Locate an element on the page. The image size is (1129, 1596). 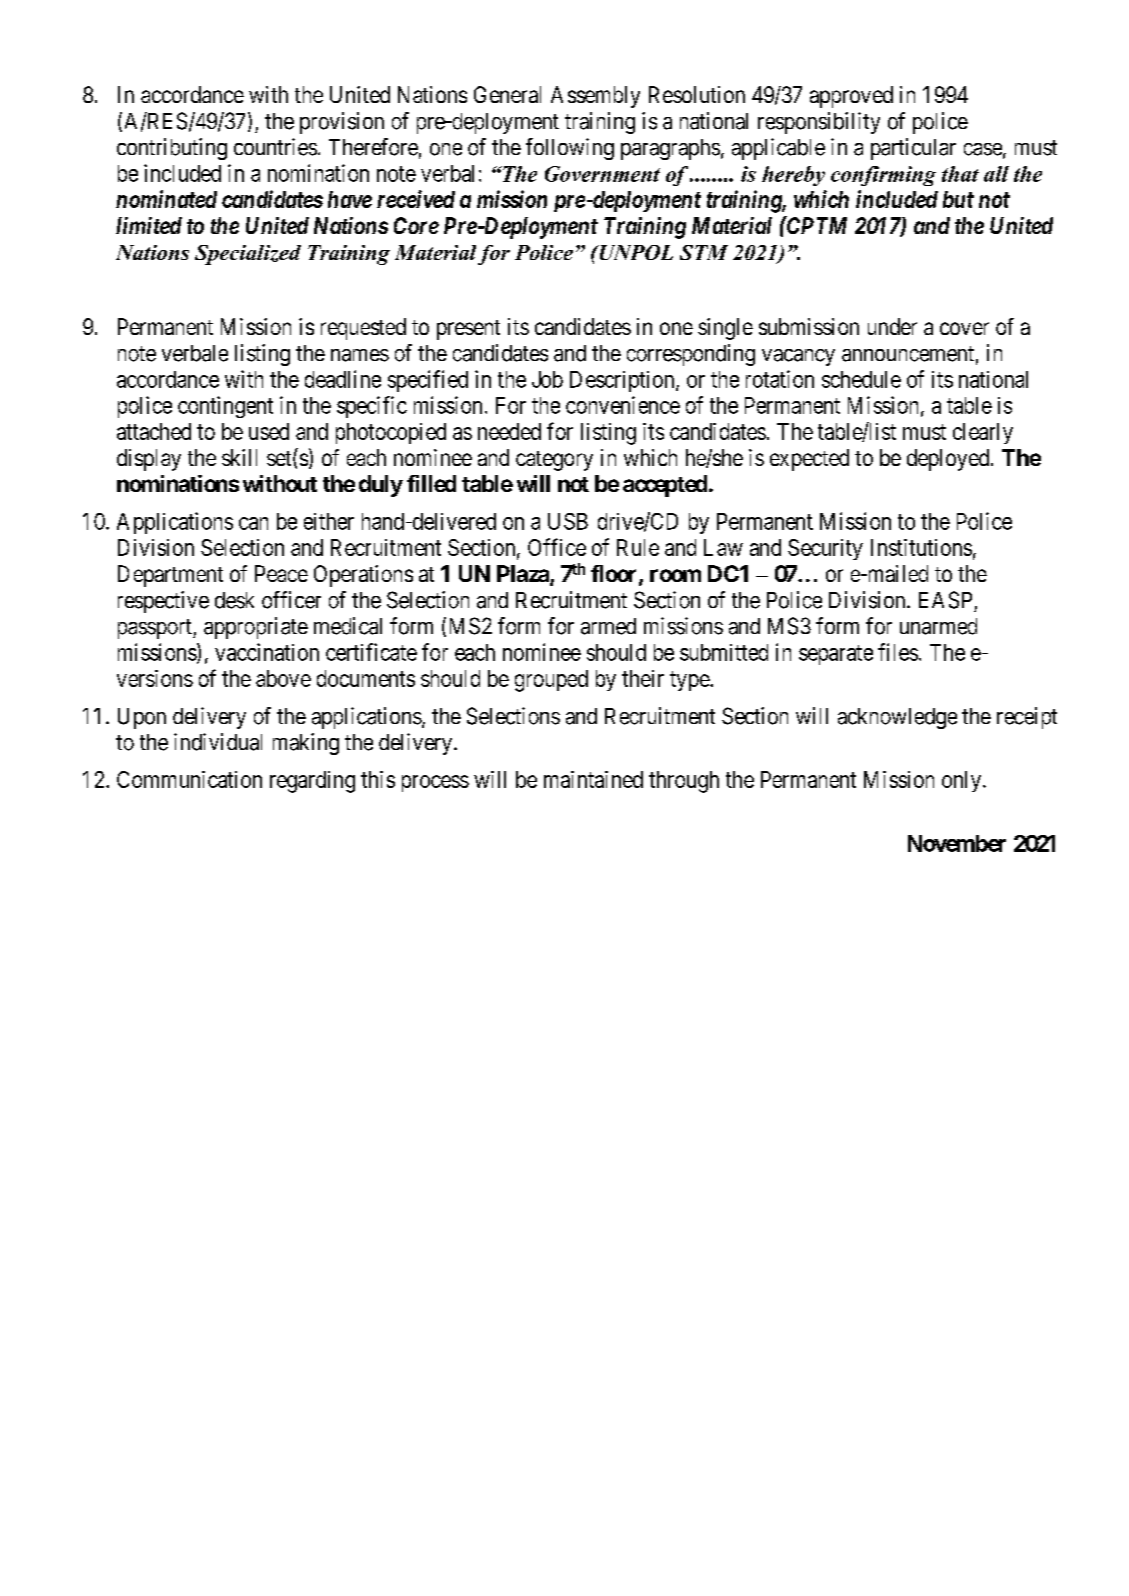
regarding is located at coordinates (312, 782).
